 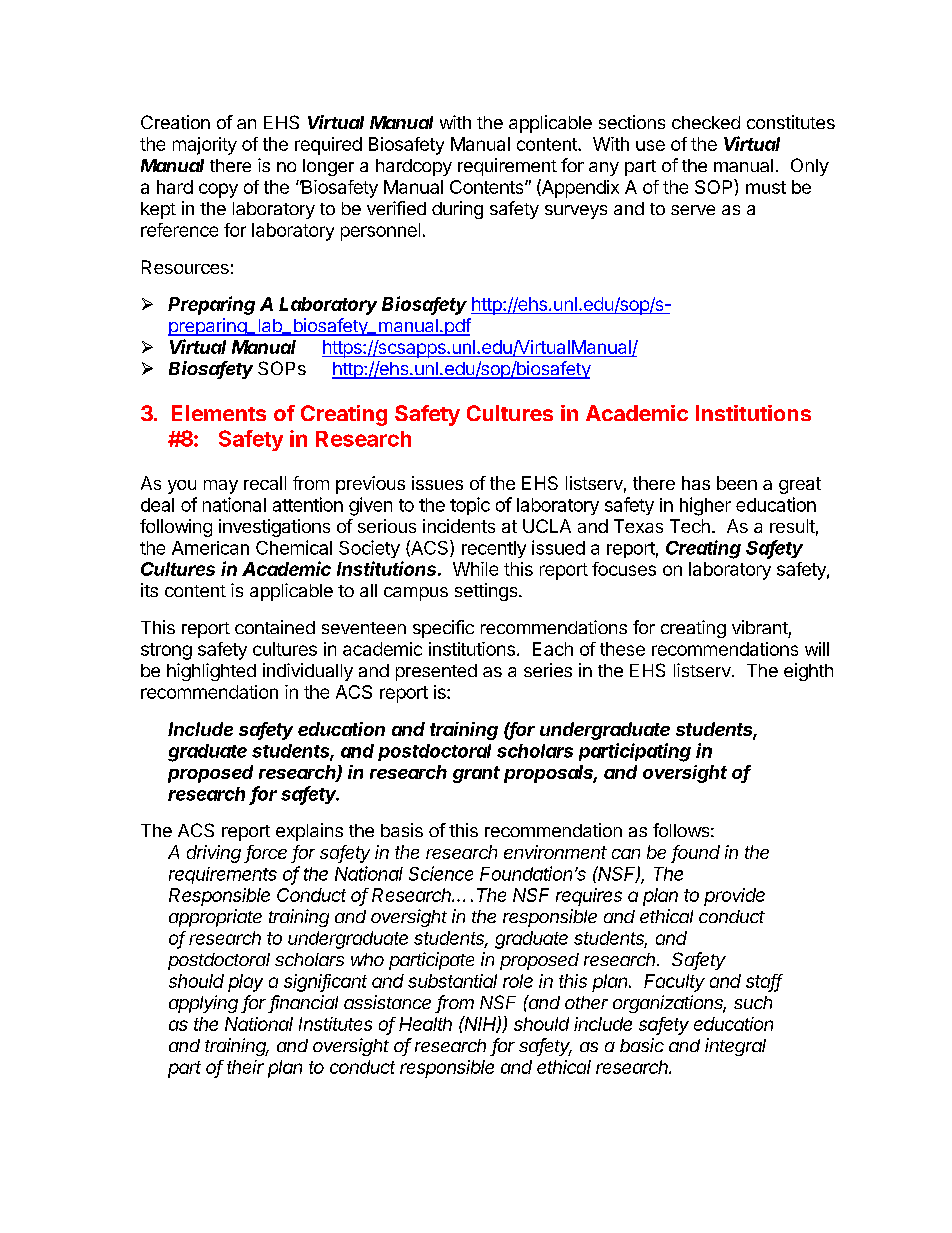 I want to click on Health, so click(x=425, y=1024).
